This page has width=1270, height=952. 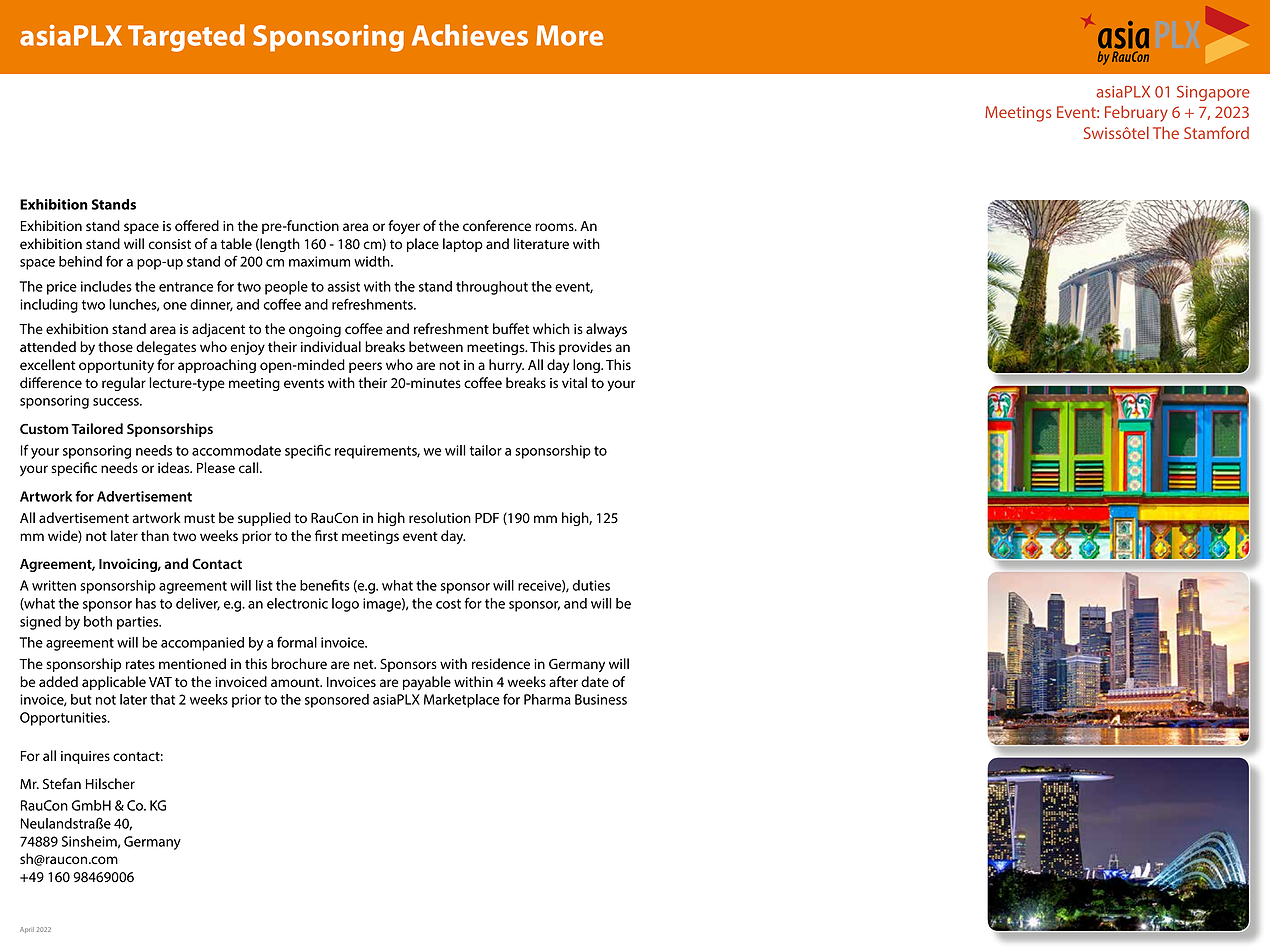 I want to click on Targeted, so click(x=186, y=38).
